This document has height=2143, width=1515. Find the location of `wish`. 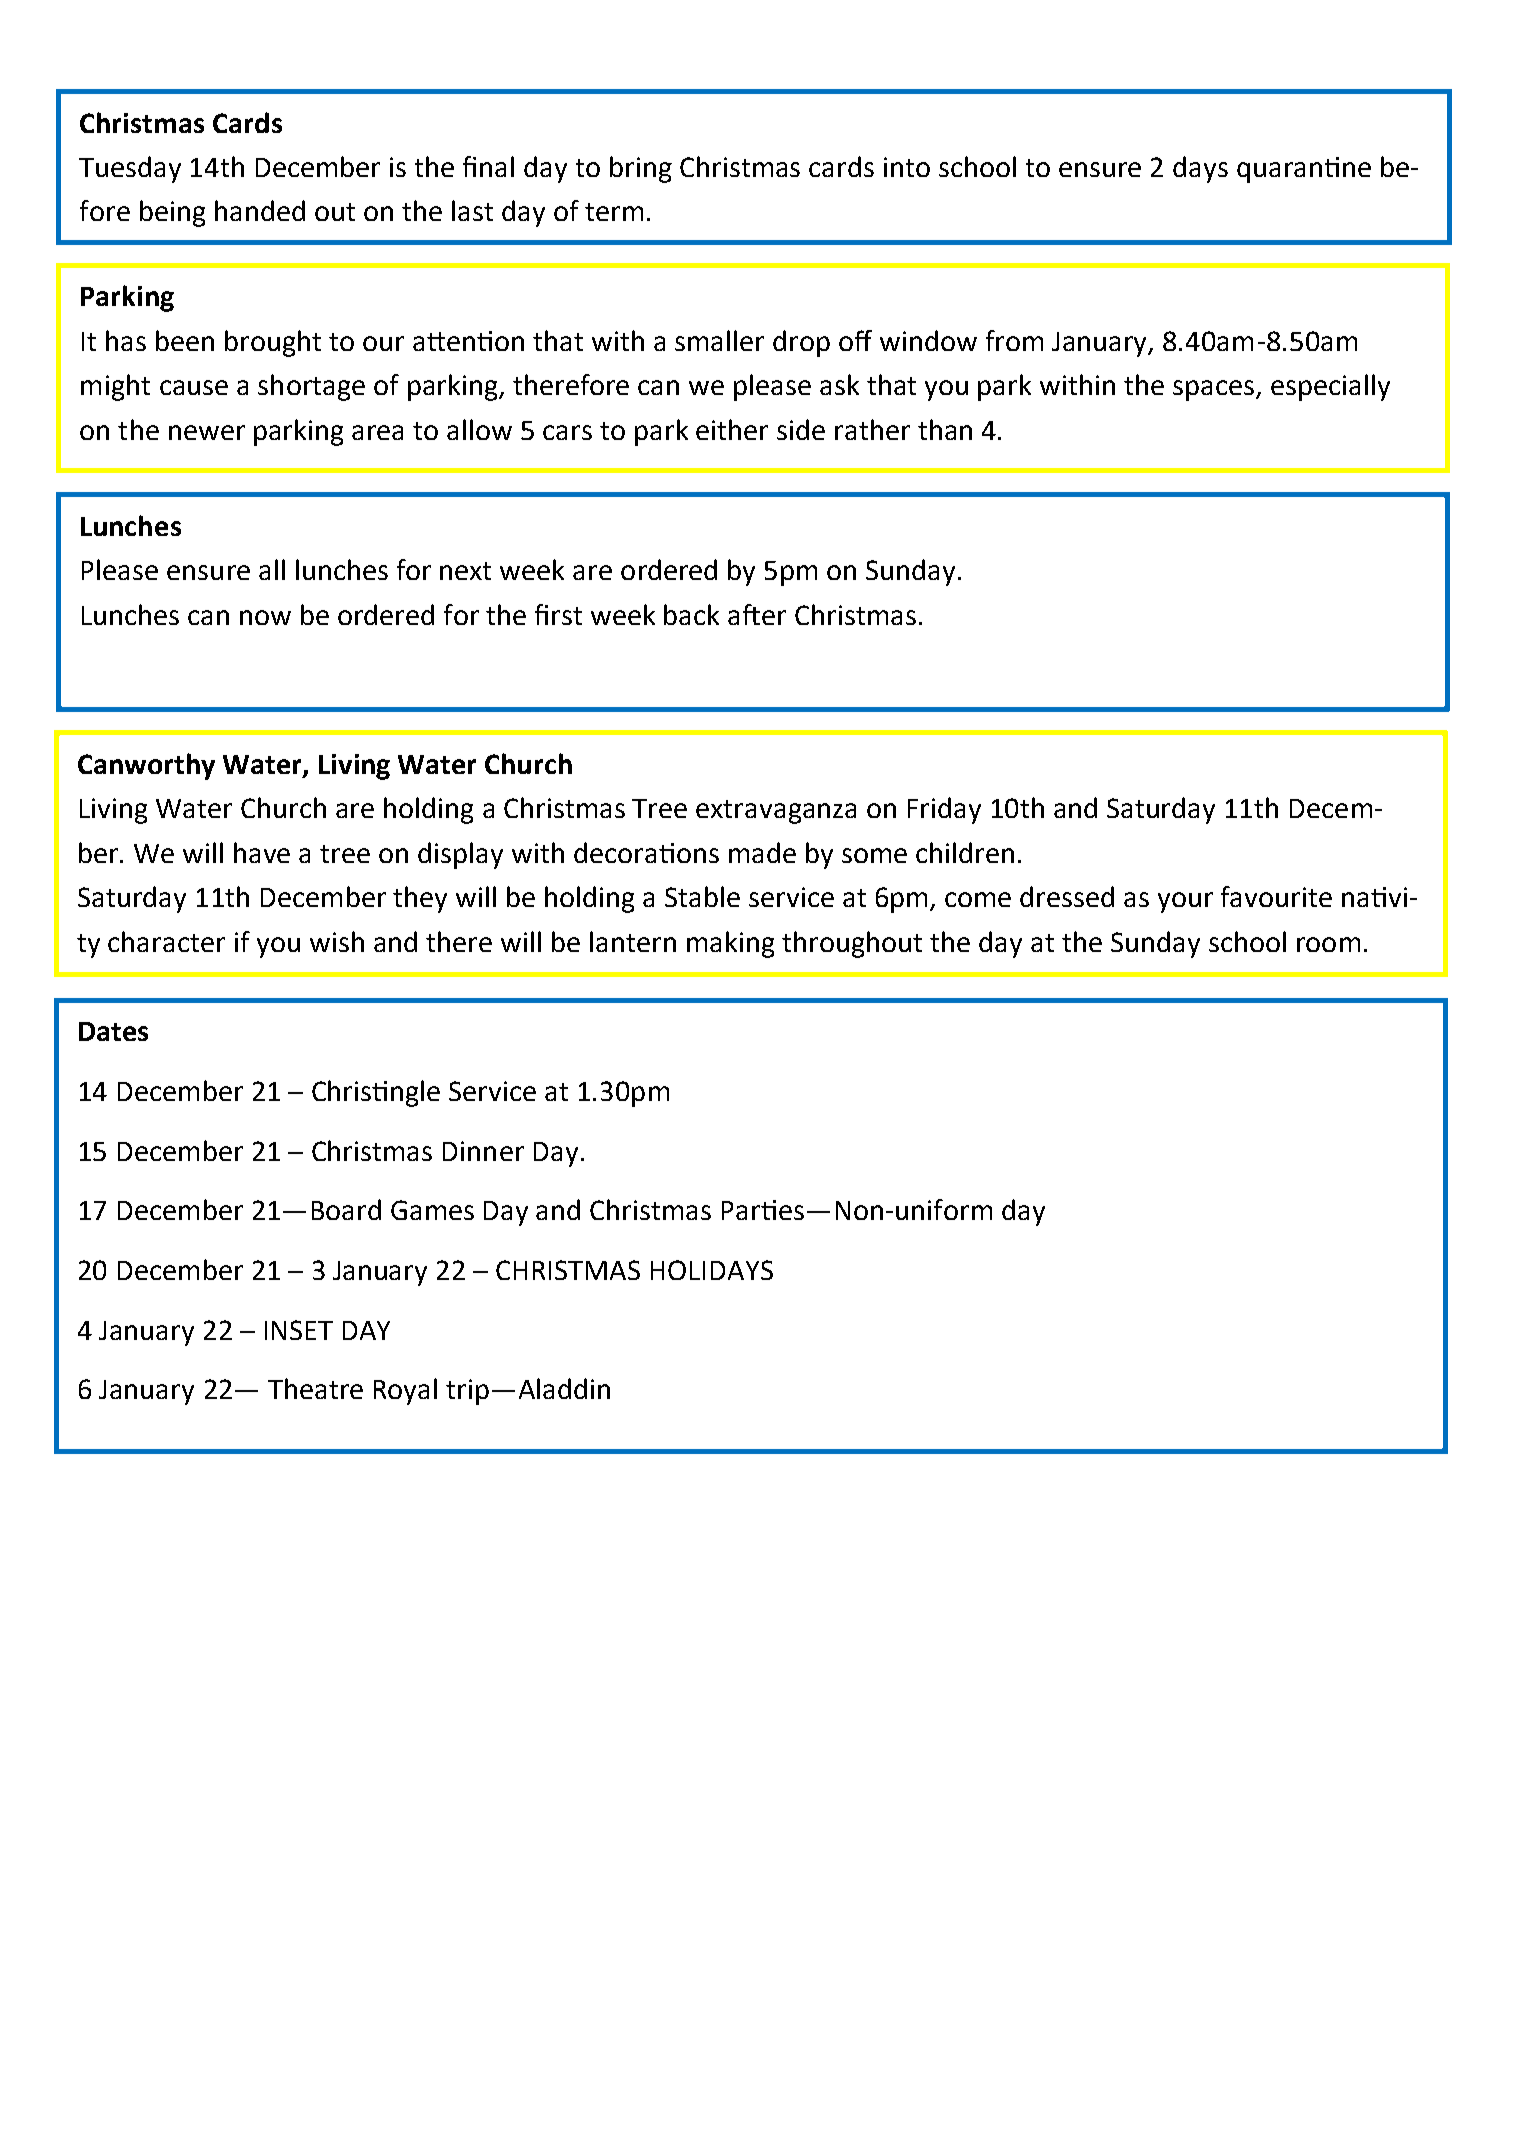

wish is located at coordinates (337, 941).
